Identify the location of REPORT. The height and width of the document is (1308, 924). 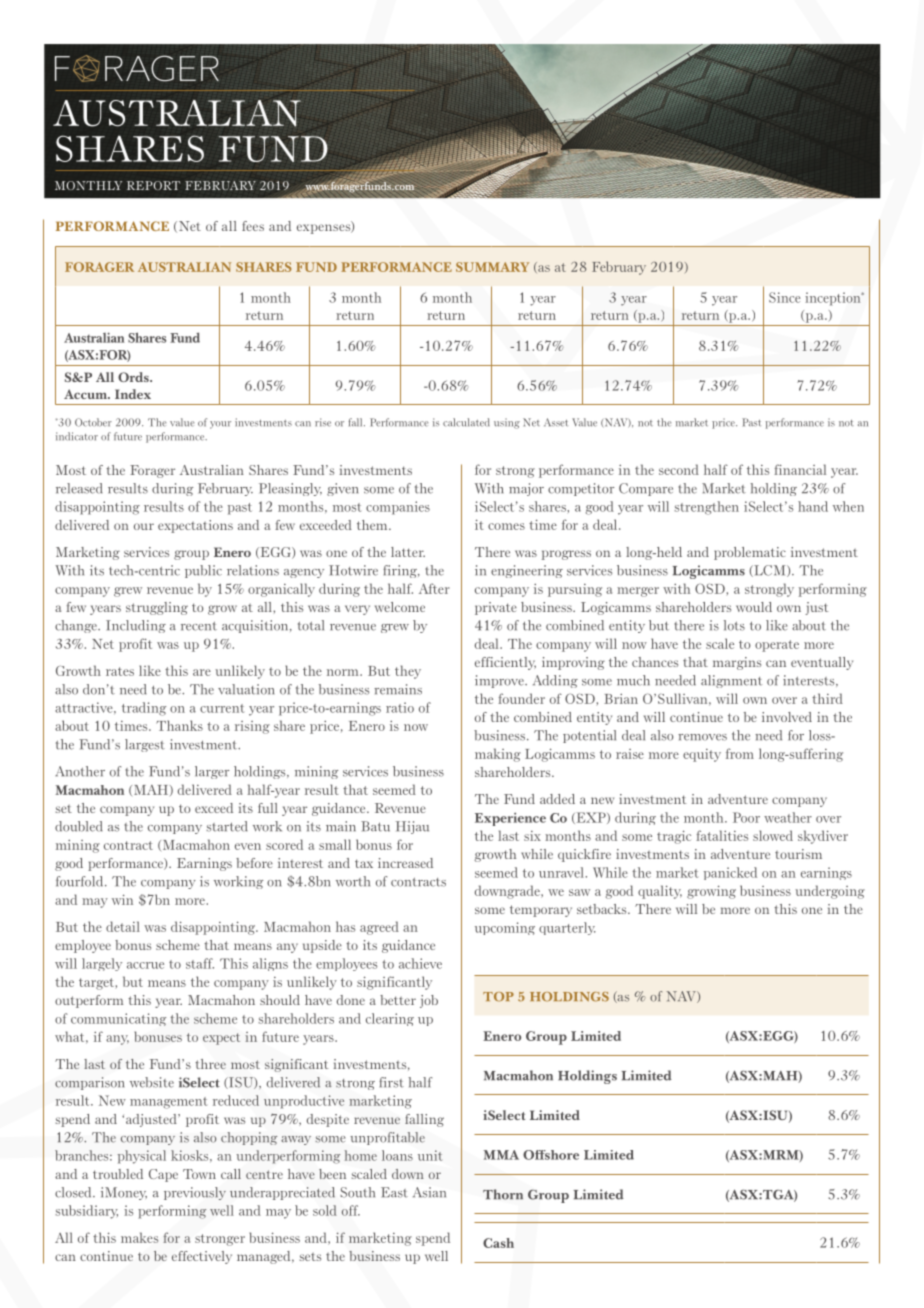
(153, 185).
